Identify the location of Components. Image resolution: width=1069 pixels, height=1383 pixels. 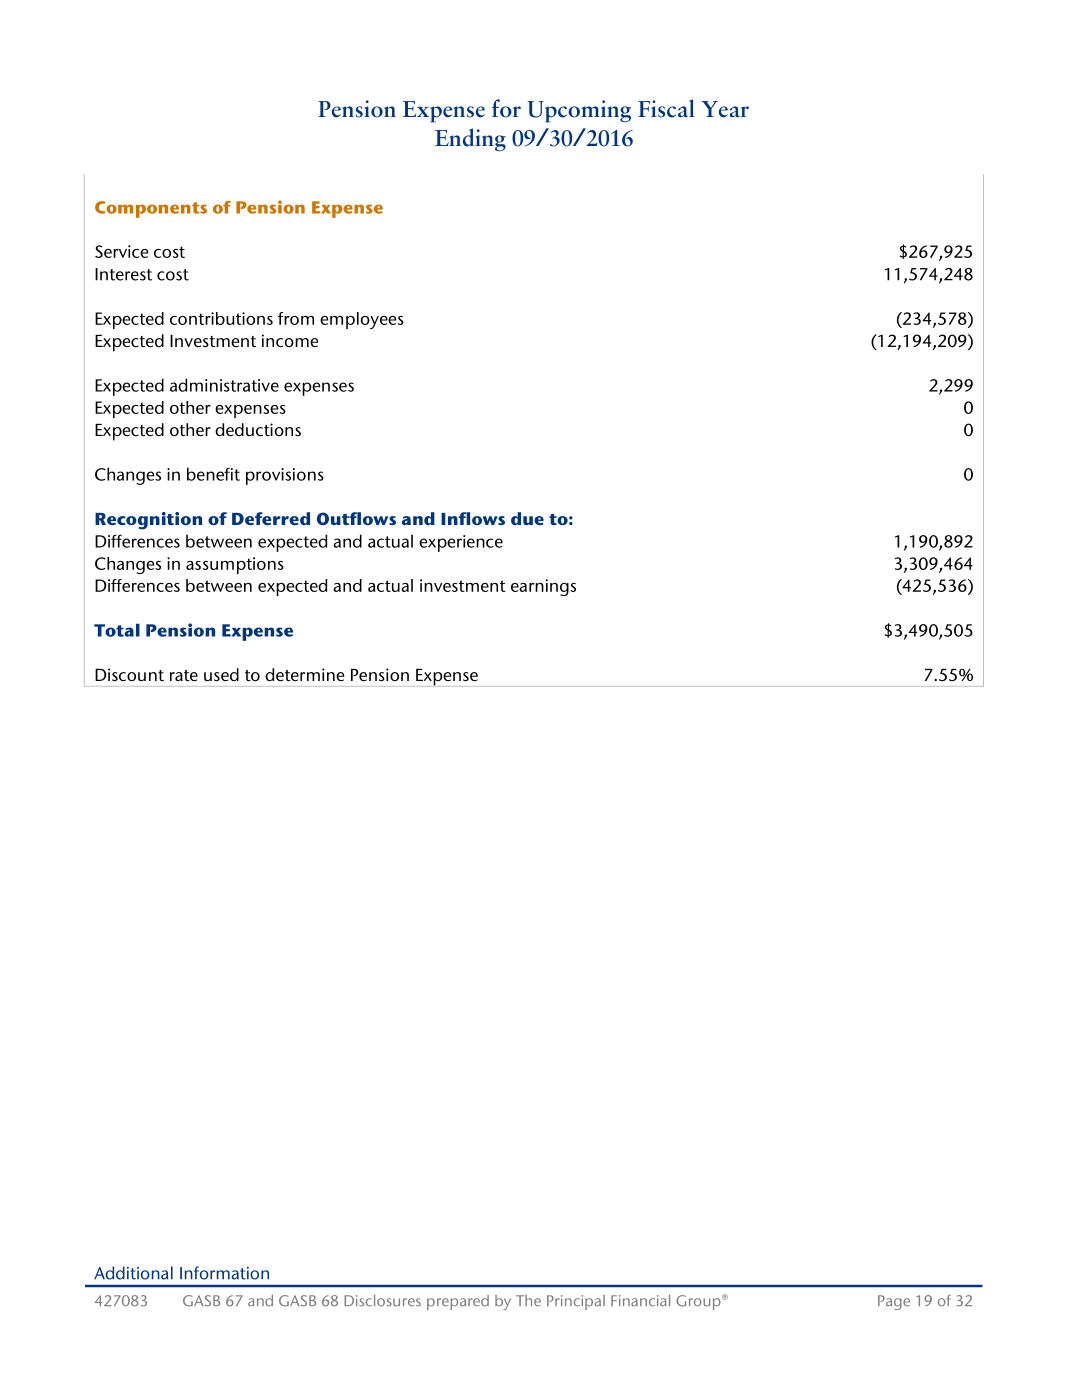
(151, 209).
